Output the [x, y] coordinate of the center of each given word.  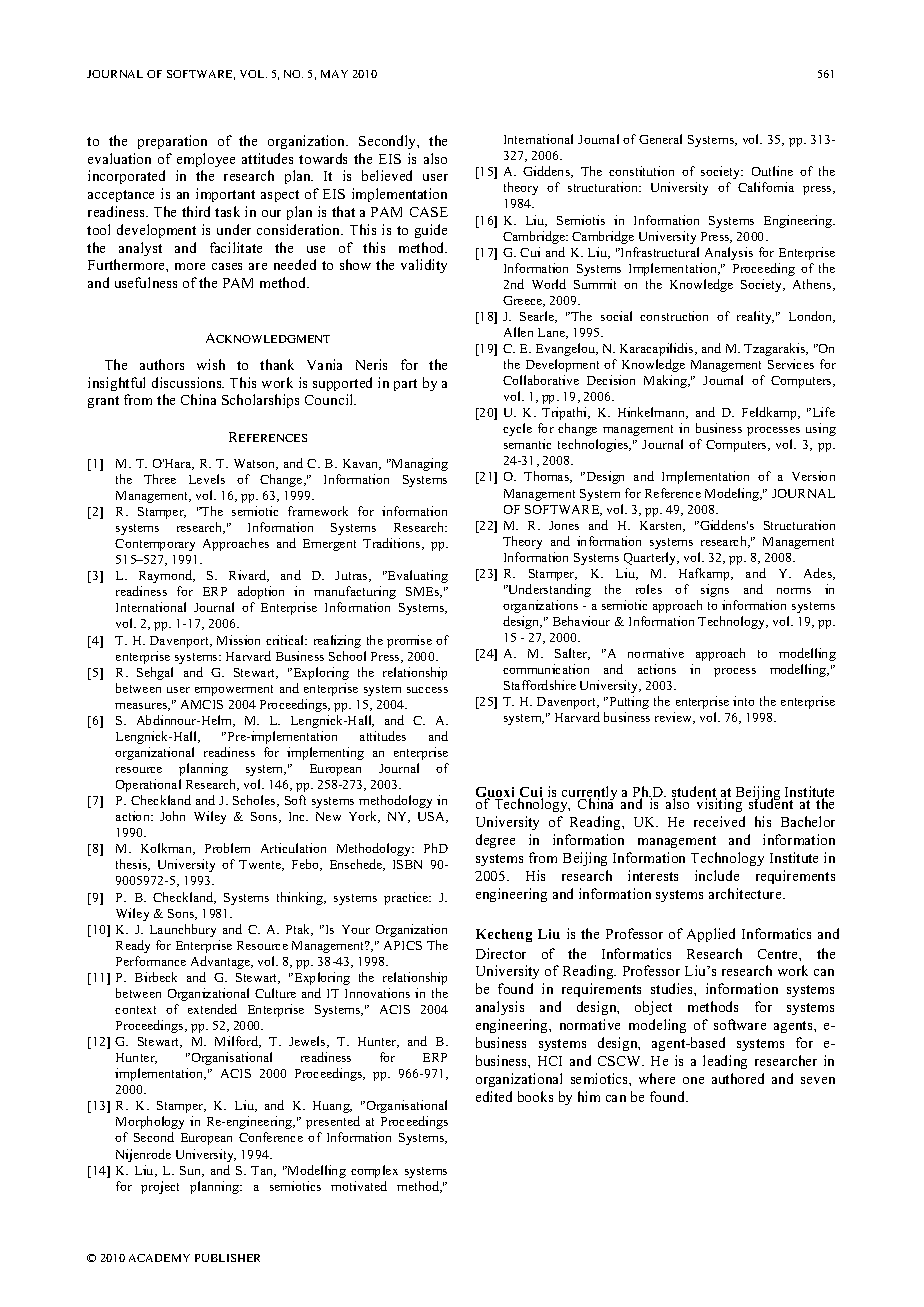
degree [495, 841]
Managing [418, 464]
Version [813, 476]
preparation [172, 142]
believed [387, 175]
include [717, 875]
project [160, 1187]
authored [738, 1078]
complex [374, 1171]
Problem [227, 848]
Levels [207, 479]
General [660, 139]
